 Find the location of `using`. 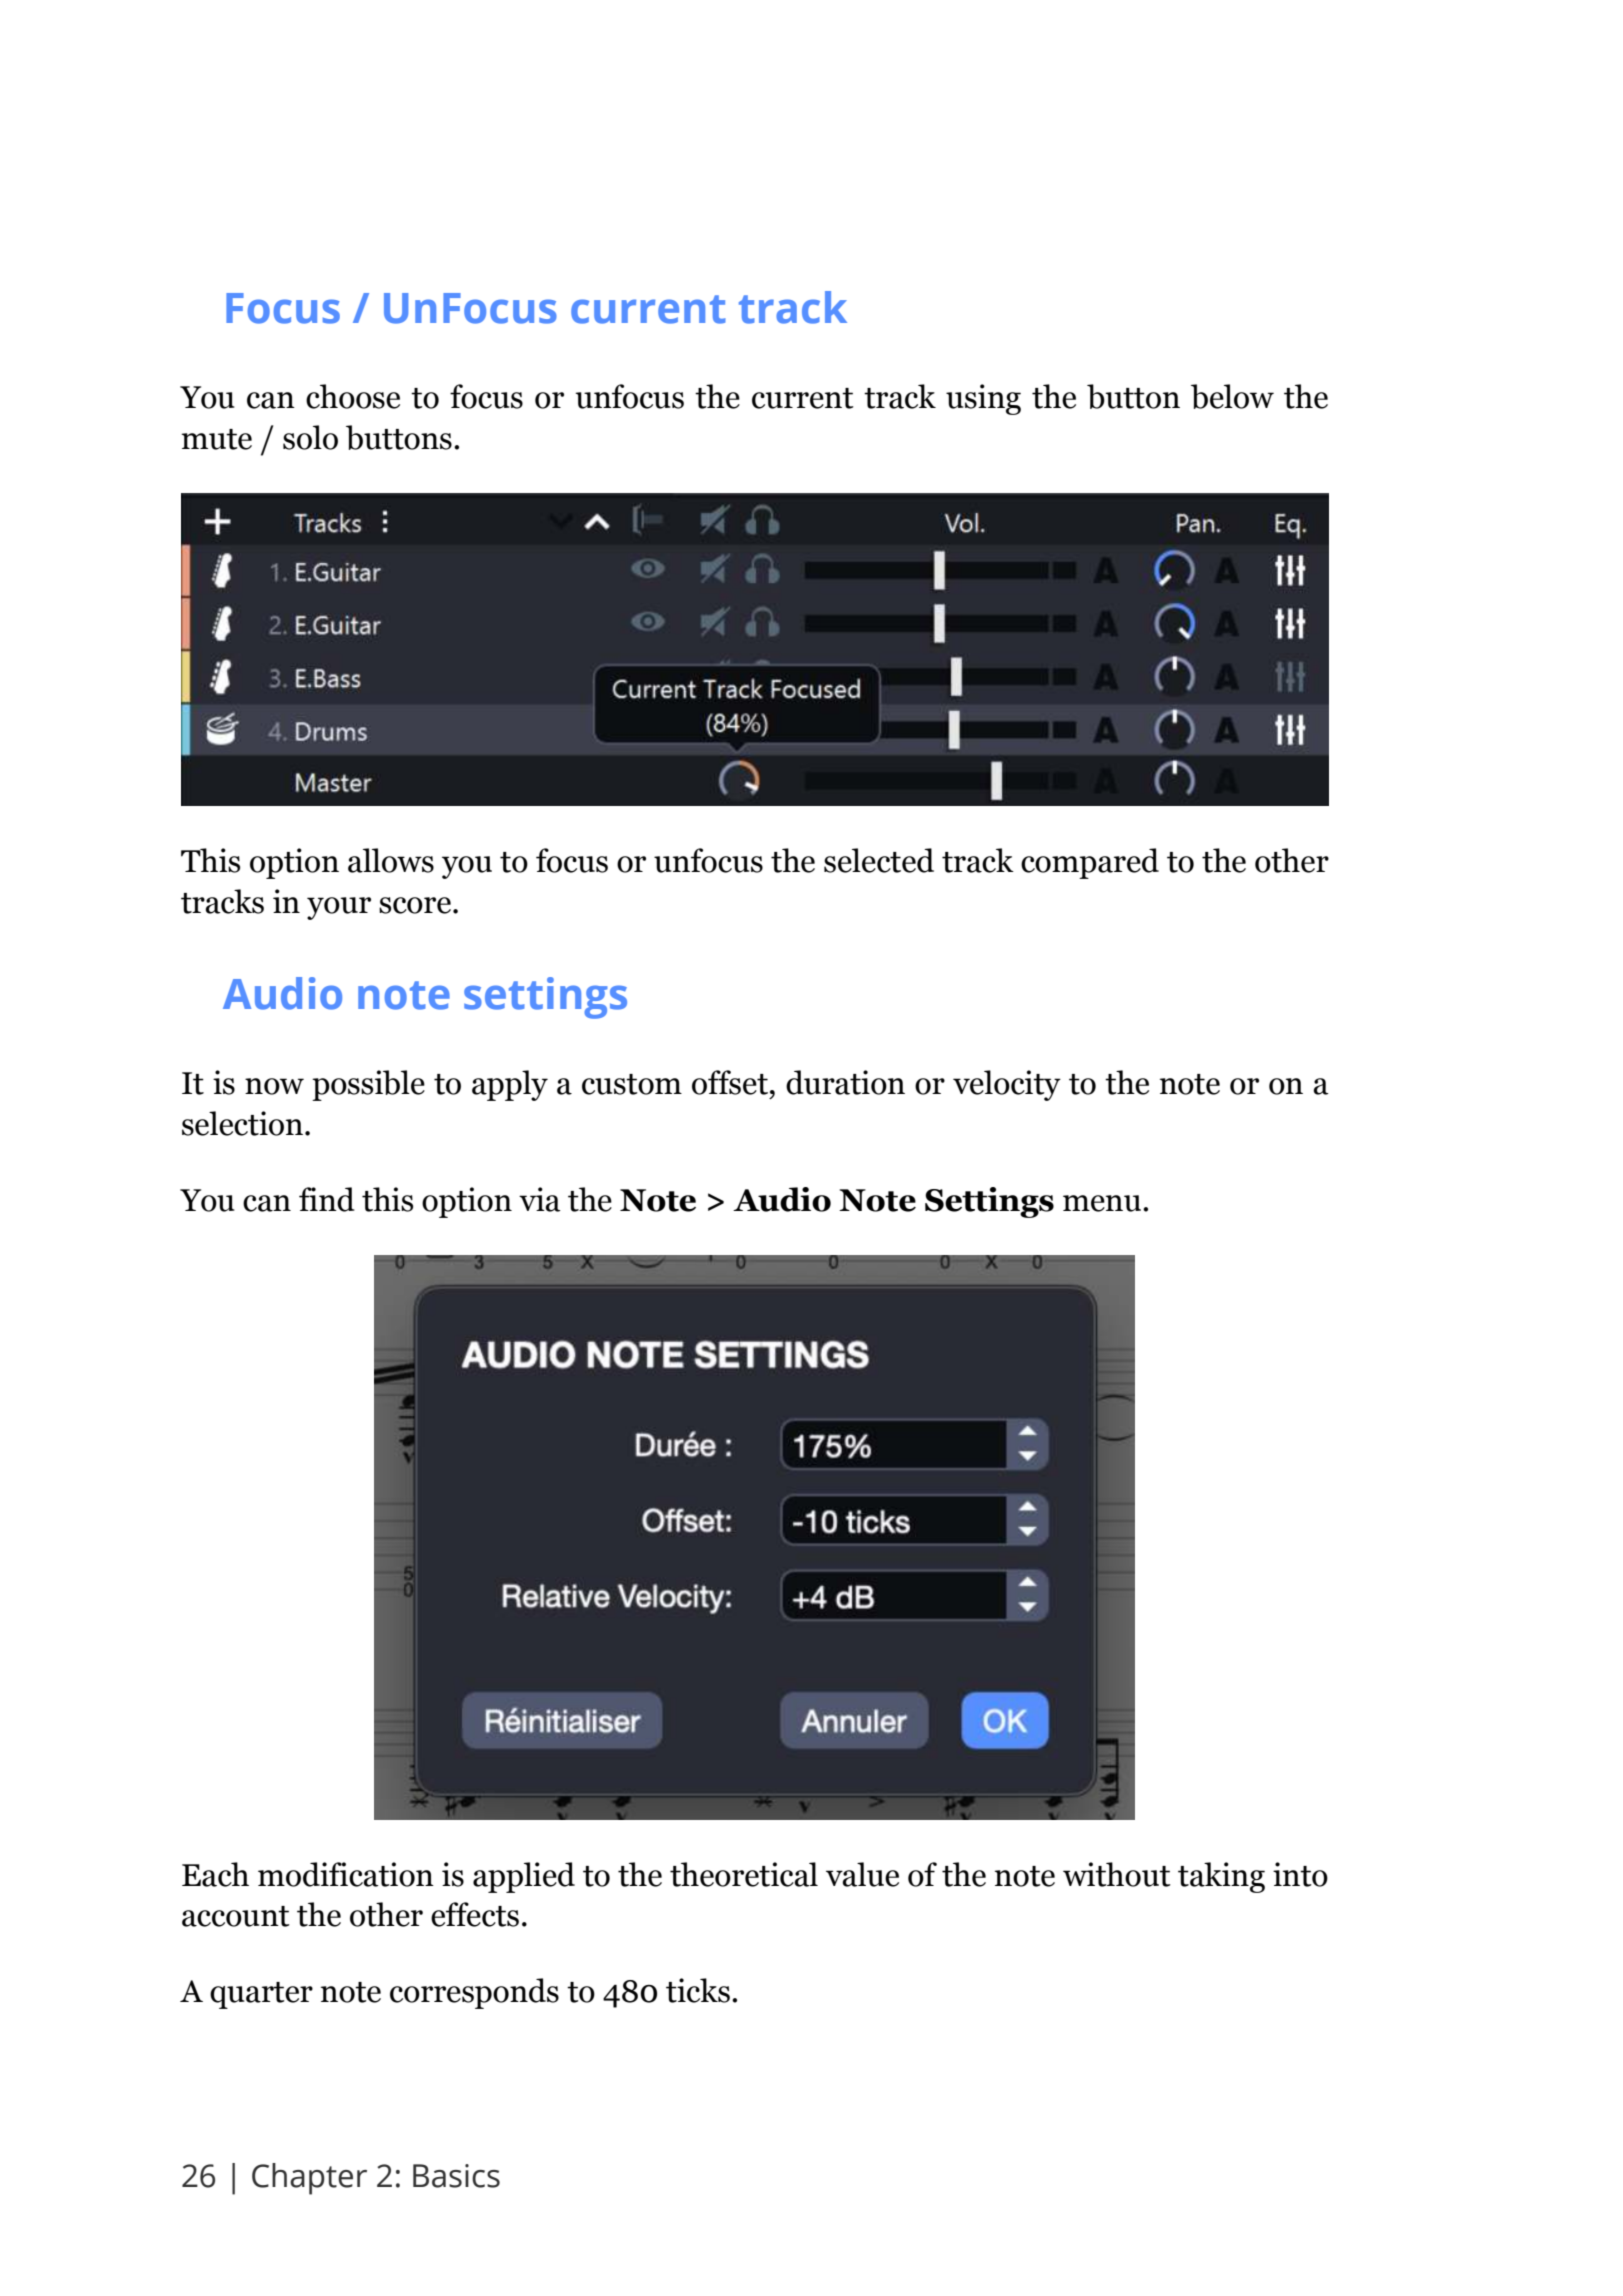

using is located at coordinates (983, 399).
